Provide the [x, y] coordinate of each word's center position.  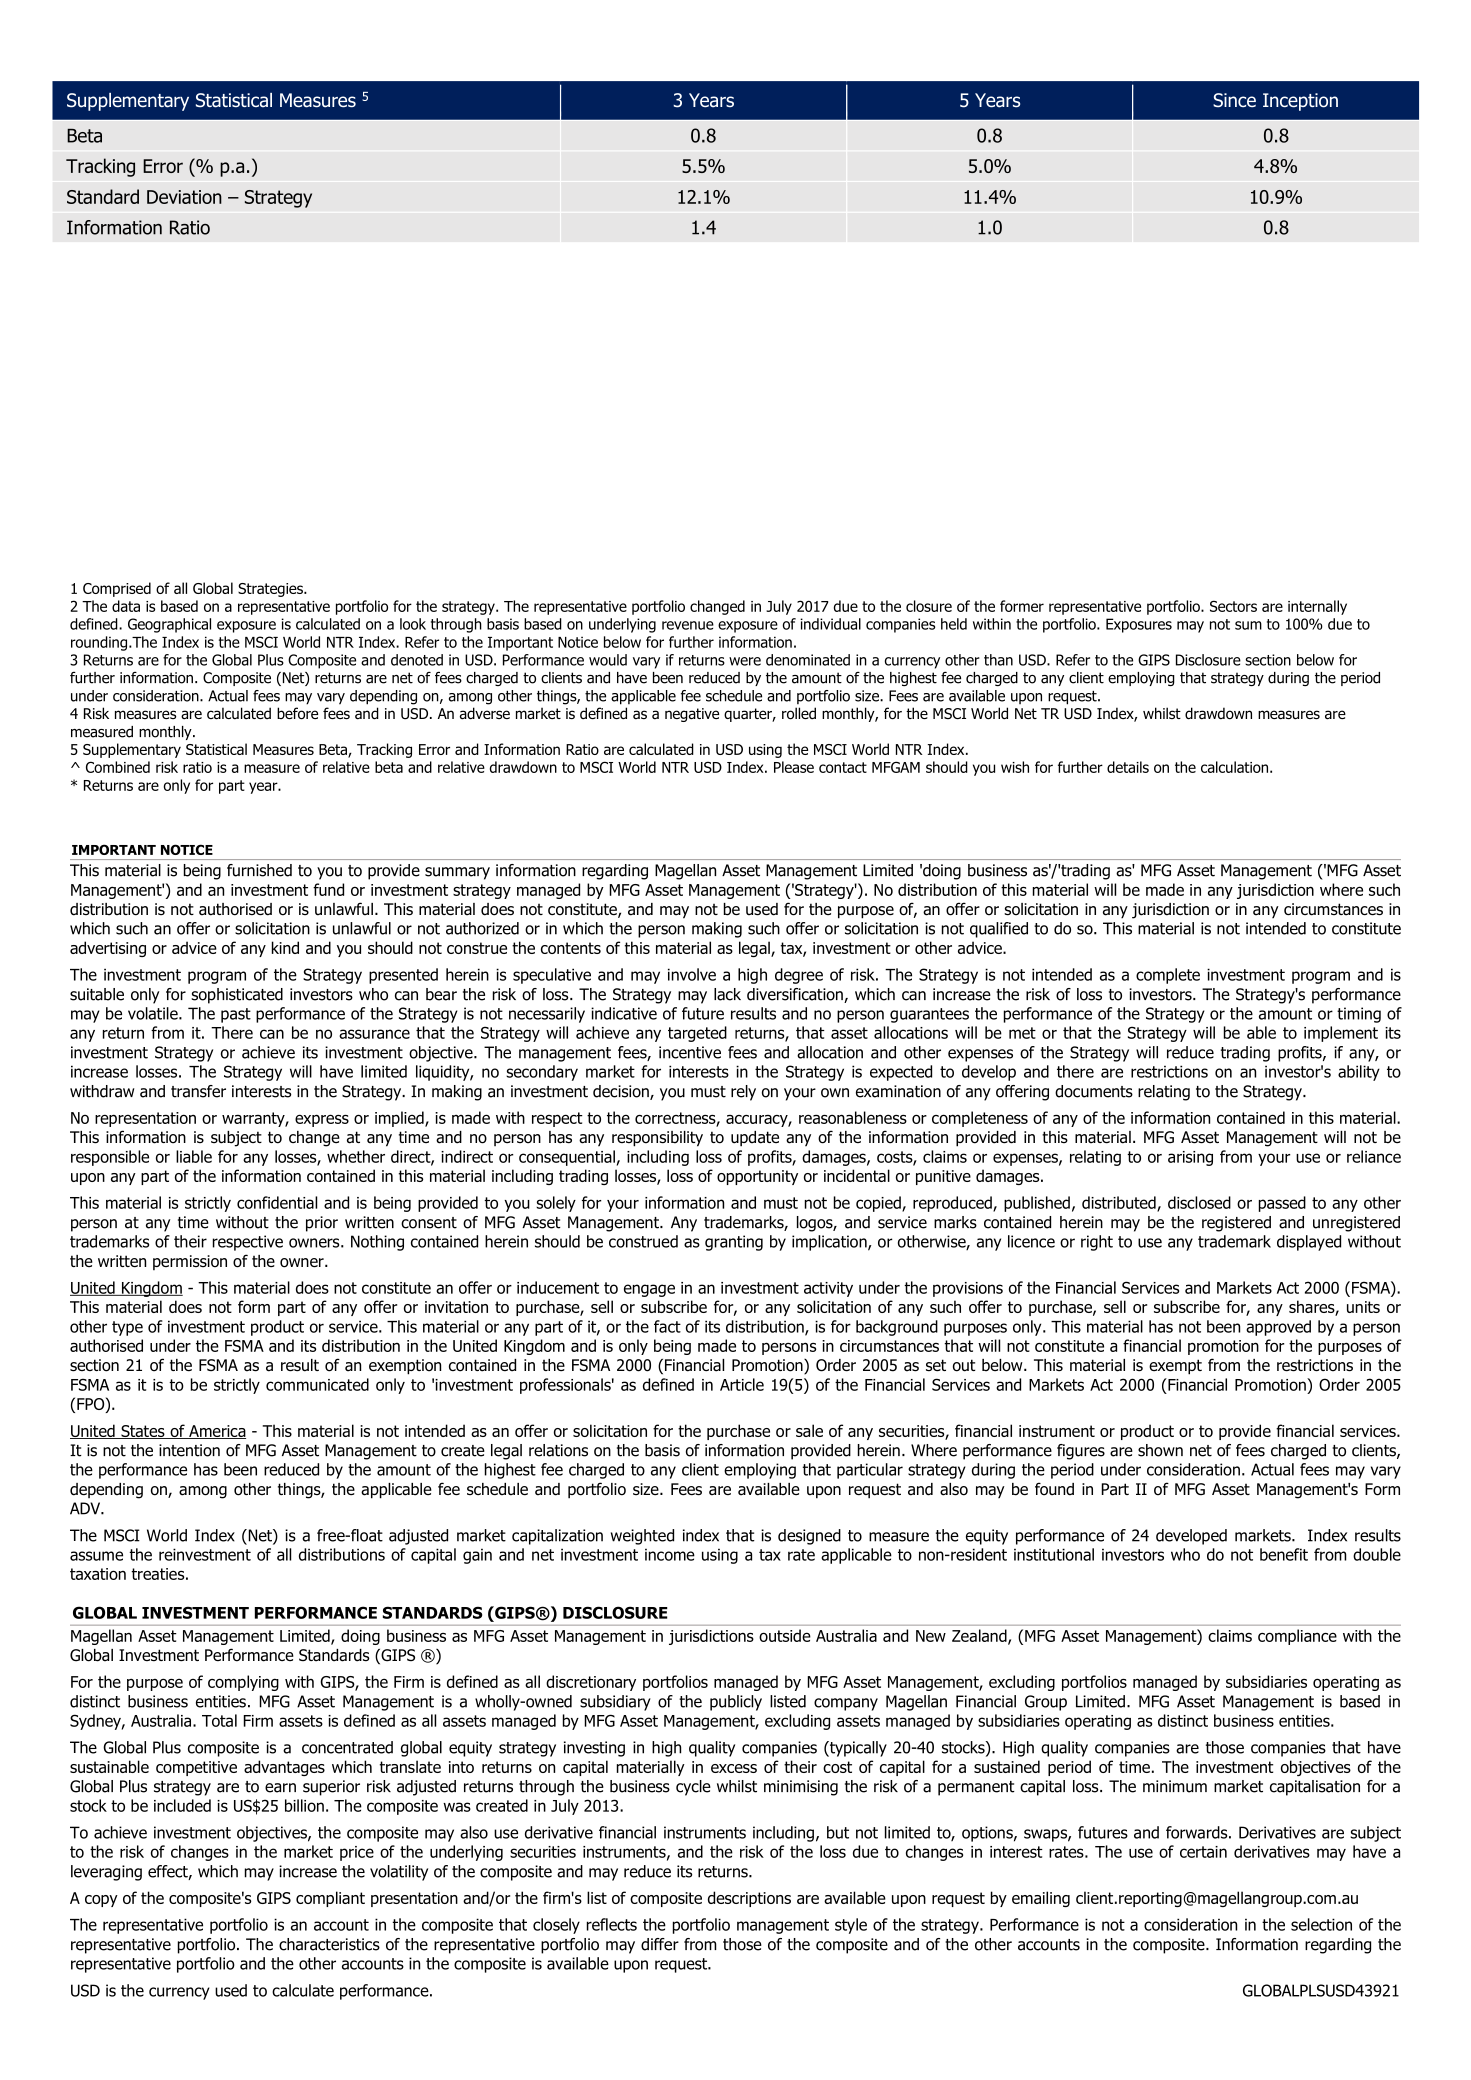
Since [1234, 100]
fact [667, 1326]
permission [190, 1262]
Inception [1300, 102]
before [297, 713]
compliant [330, 1899]
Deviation [184, 197]
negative [692, 715]
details [1128, 767]
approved [1278, 1328]
